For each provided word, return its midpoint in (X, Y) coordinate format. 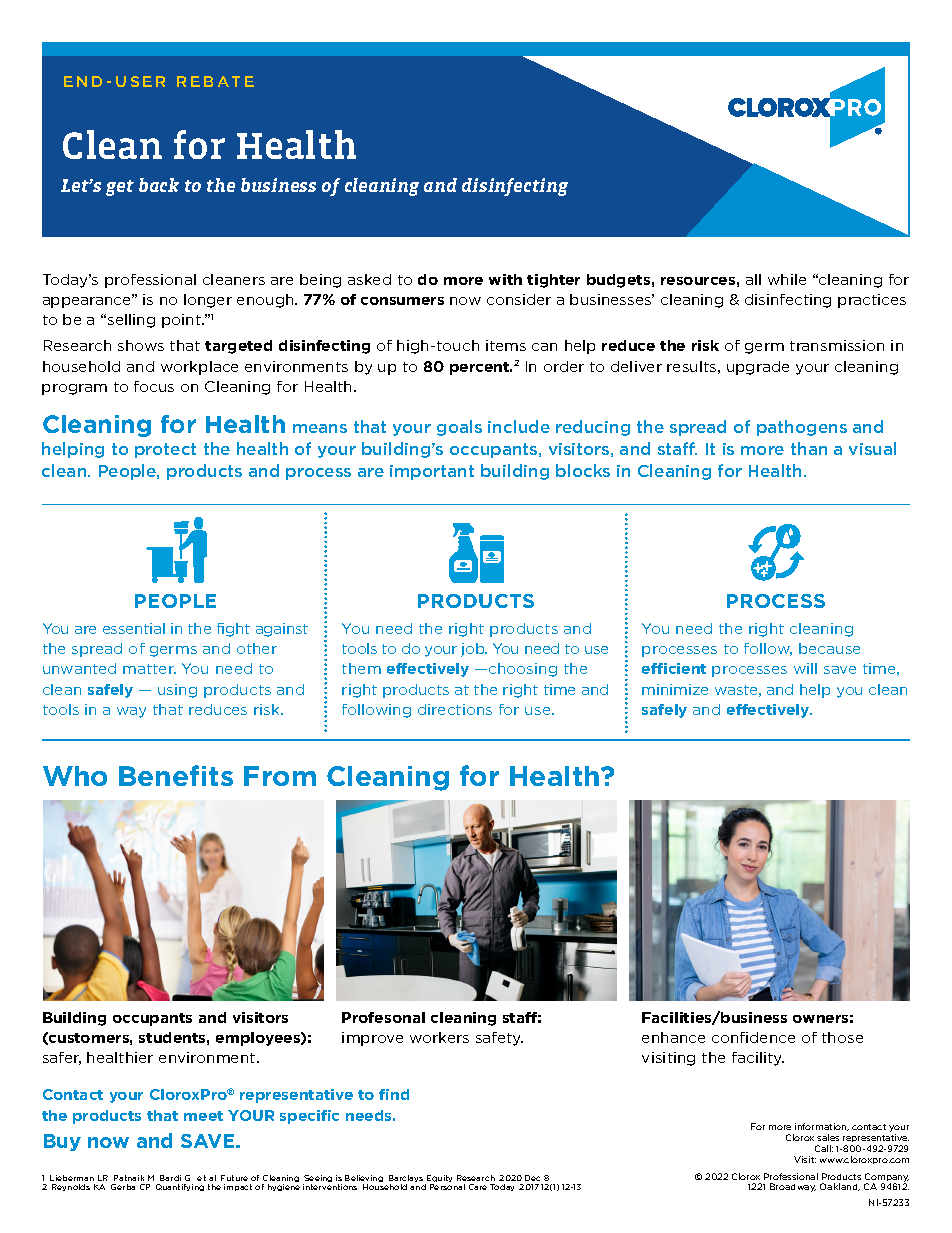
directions (455, 709)
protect (165, 450)
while (787, 279)
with (505, 279)
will (805, 668)
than (809, 448)
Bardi (170, 1178)
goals (459, 428)
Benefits (176, 775)
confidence (753, 1037)
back (159, 185)
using (177, 691)
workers (439, 1037)
